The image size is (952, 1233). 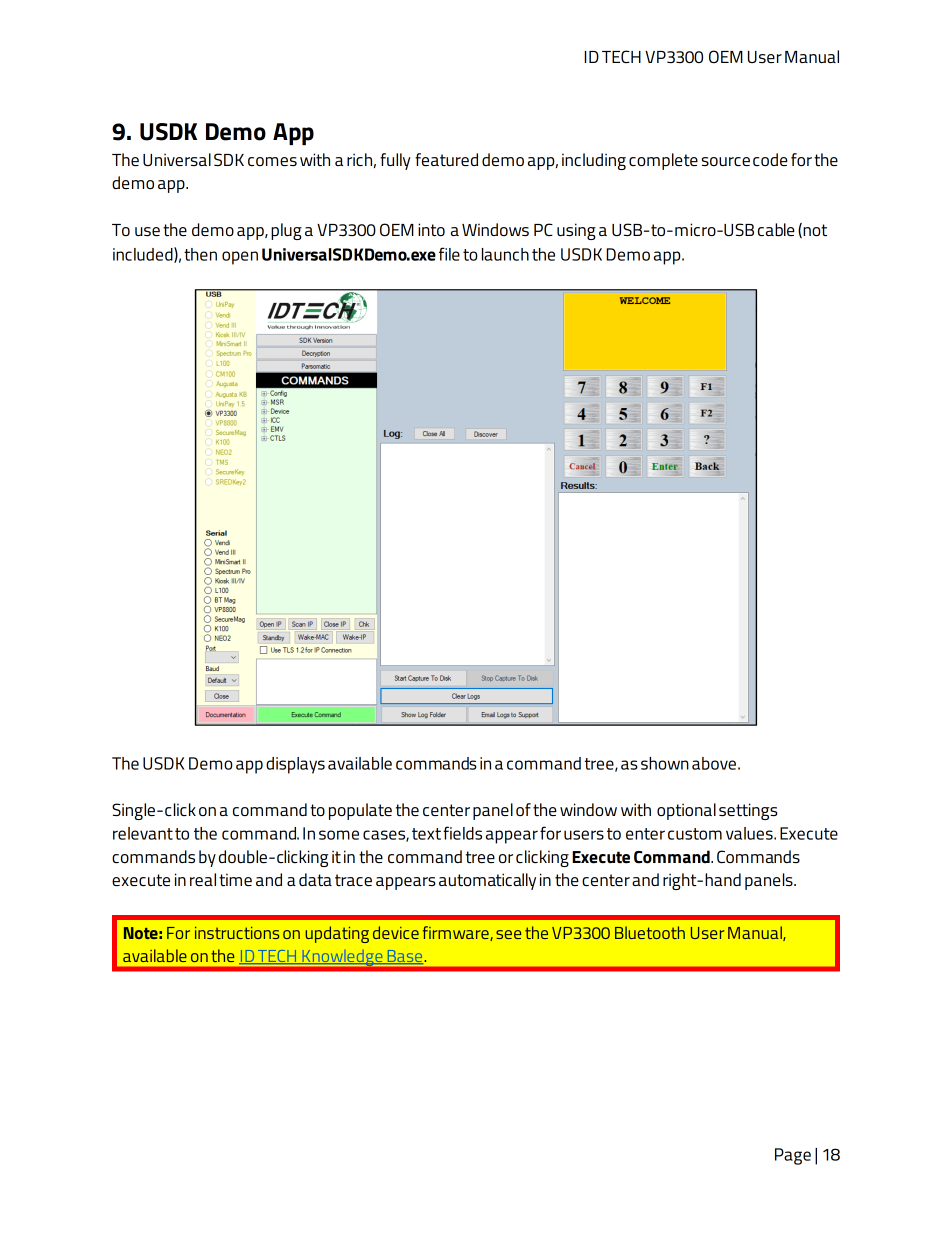 What do you see at coordinates (143, 833) in the page?
I see `relevant` at bounding box center [143, 833].
